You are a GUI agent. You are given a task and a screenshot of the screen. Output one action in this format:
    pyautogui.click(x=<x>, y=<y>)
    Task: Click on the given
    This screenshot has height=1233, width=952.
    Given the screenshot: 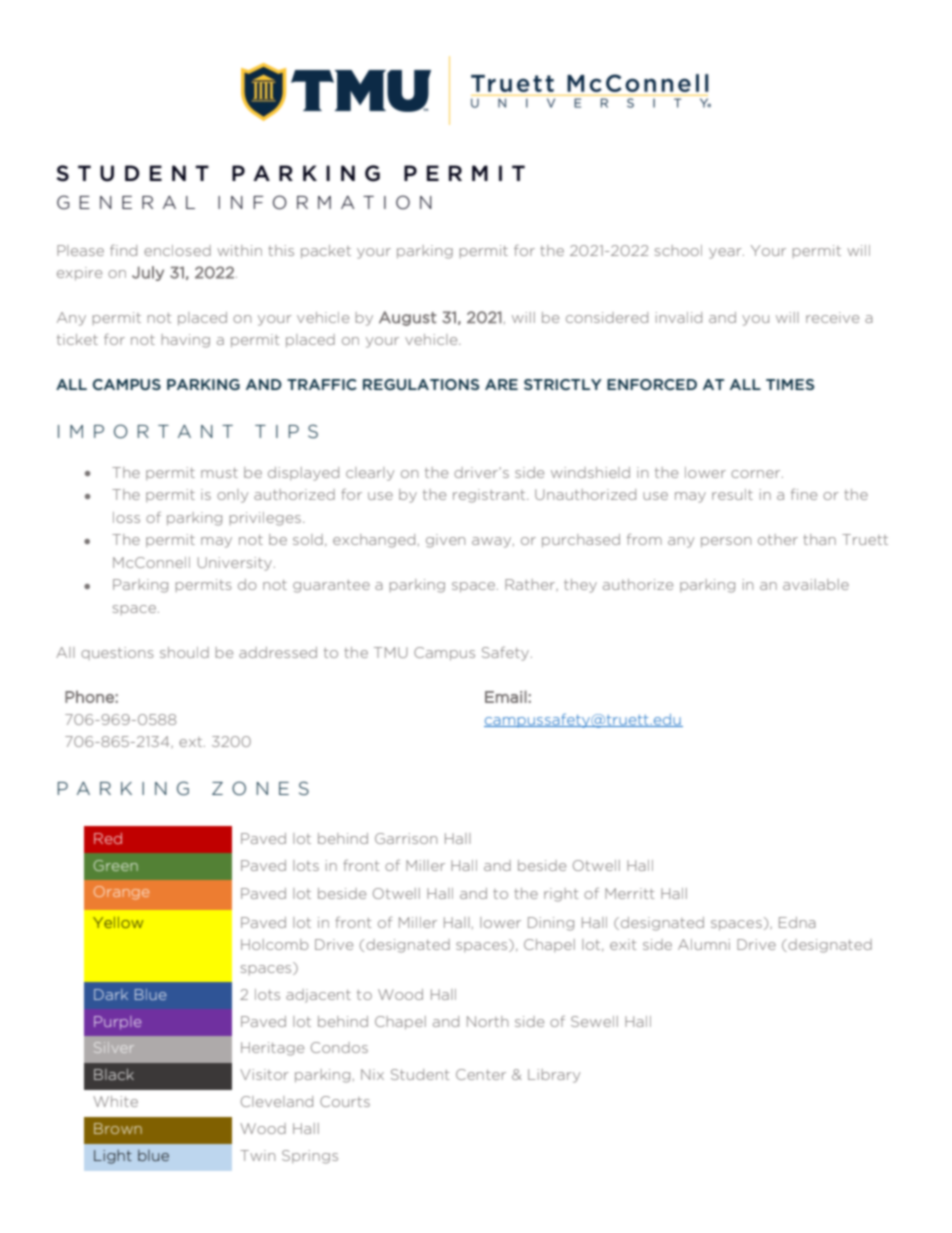 What is the action you would take?
    pyautogui.click(x=445, y=541)
